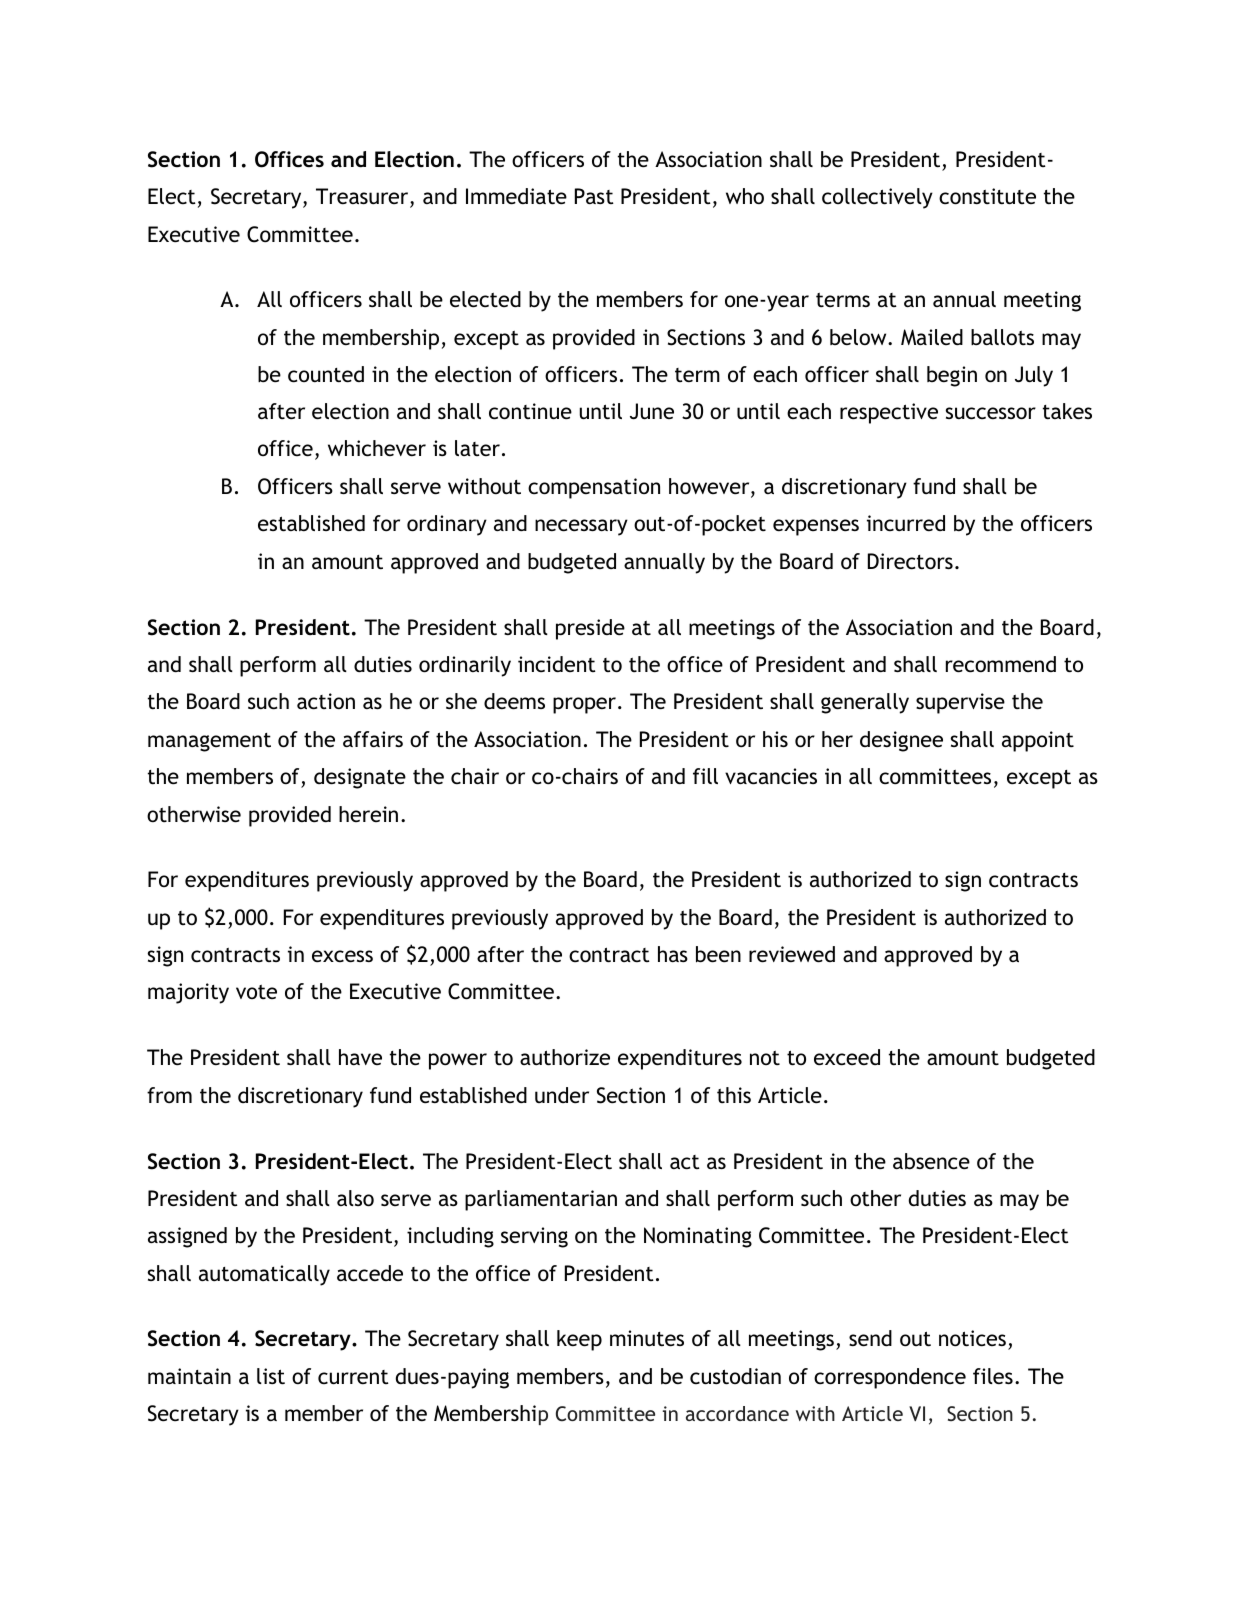 The image size is (1250, 1617). Describe the element at coordinates (673, 954) in the image. I see `has` at that location.
